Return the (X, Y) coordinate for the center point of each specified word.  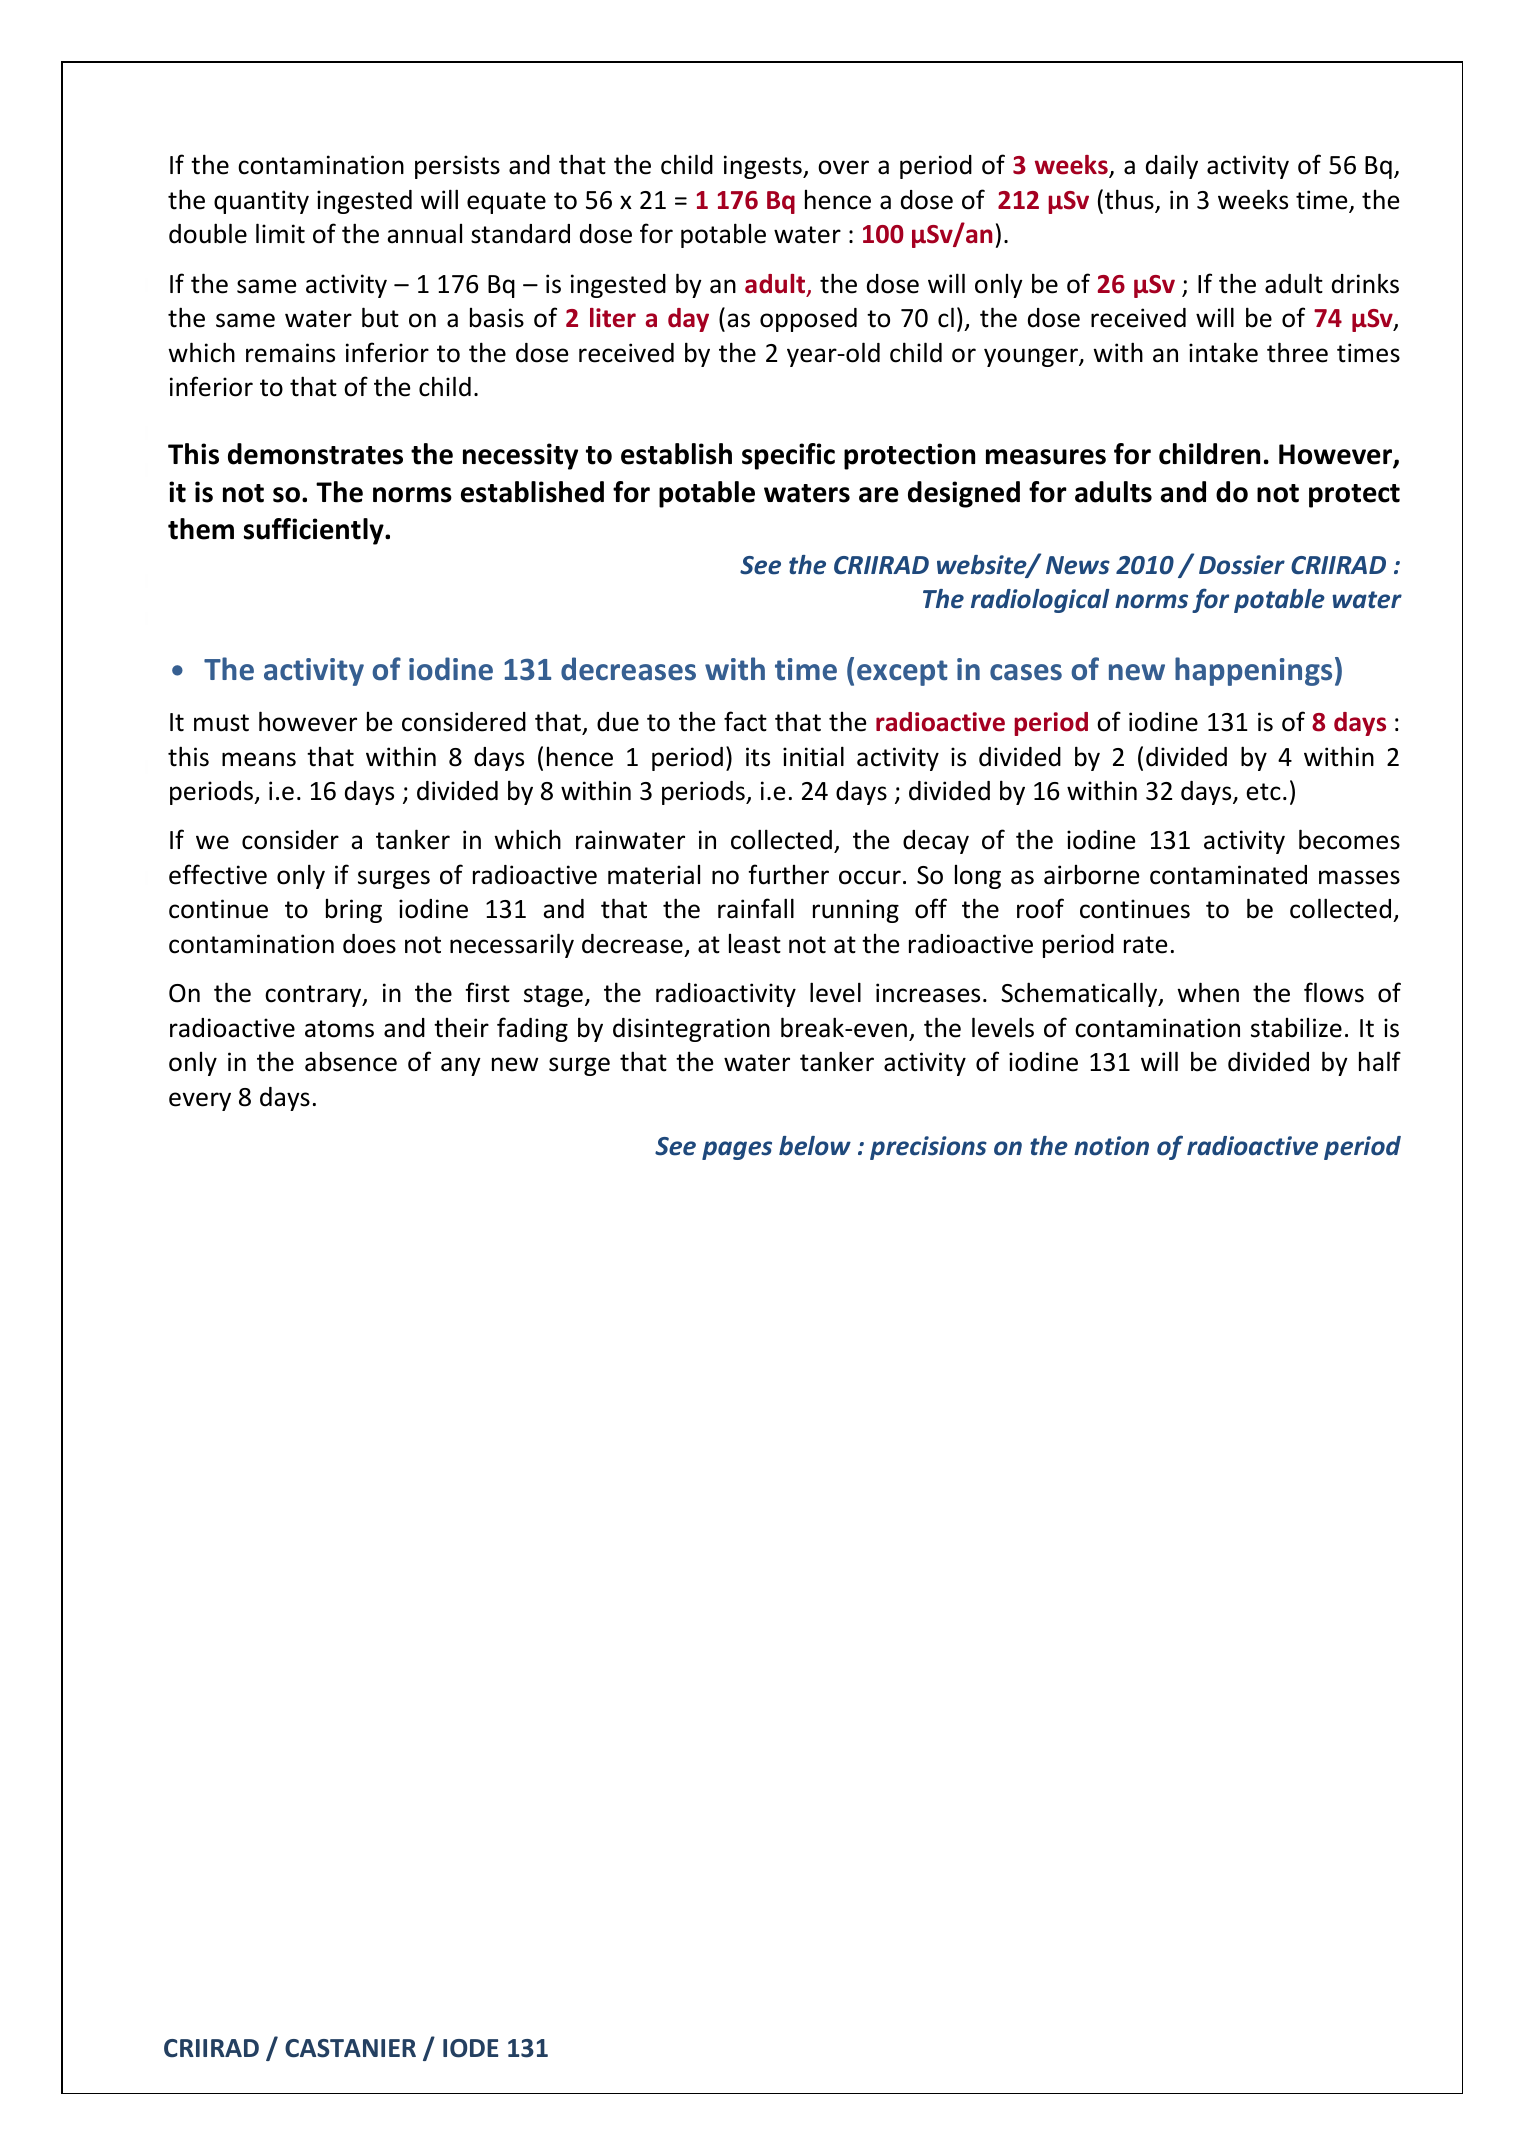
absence (351, 1062)
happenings (1253, 671)
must (221, 723)
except (902, 673)
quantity (261, 202)
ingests (764, 167)
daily (1172, 166)
